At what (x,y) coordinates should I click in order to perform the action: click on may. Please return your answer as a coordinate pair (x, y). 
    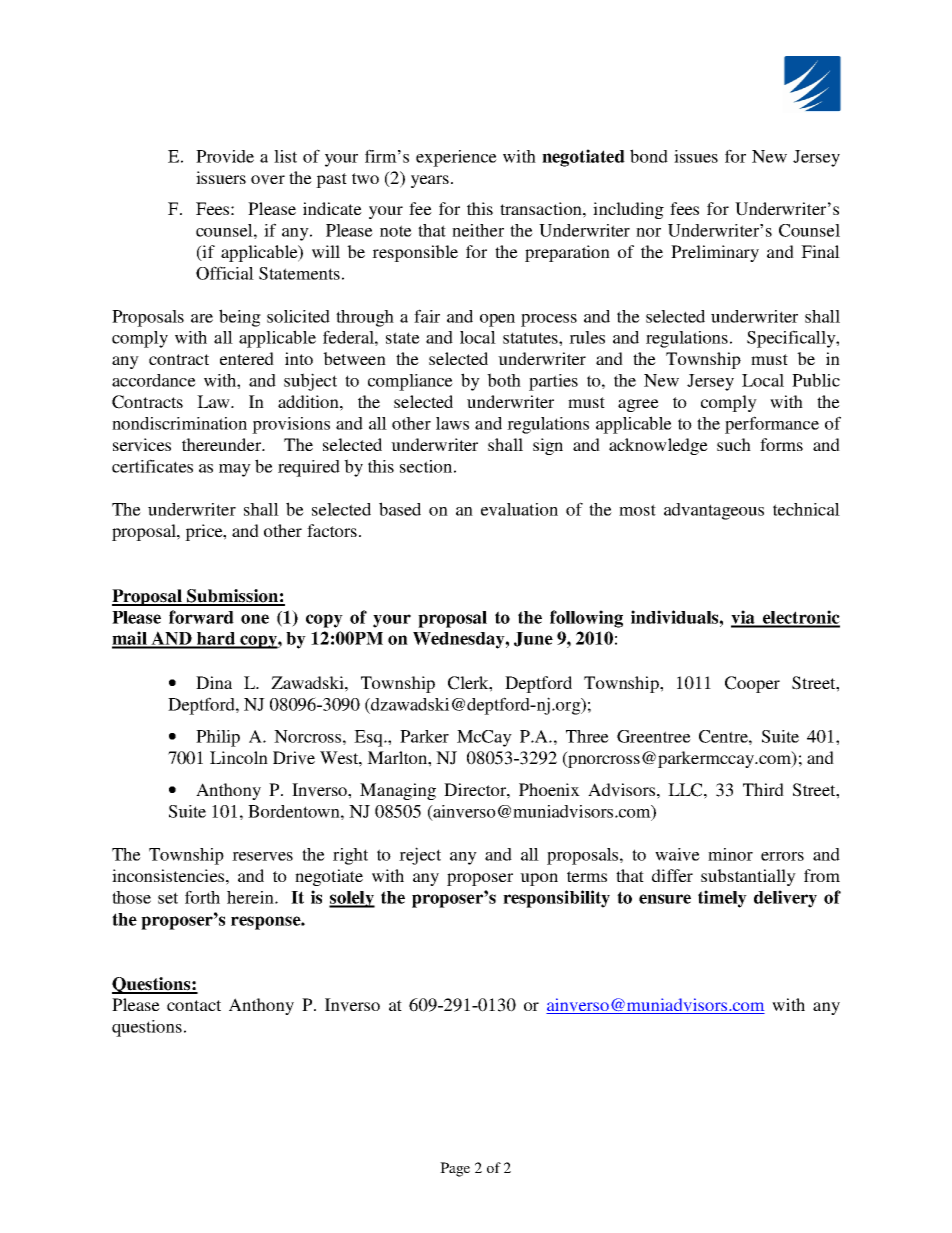
    Looking at the image, I should click on (235, 470).
